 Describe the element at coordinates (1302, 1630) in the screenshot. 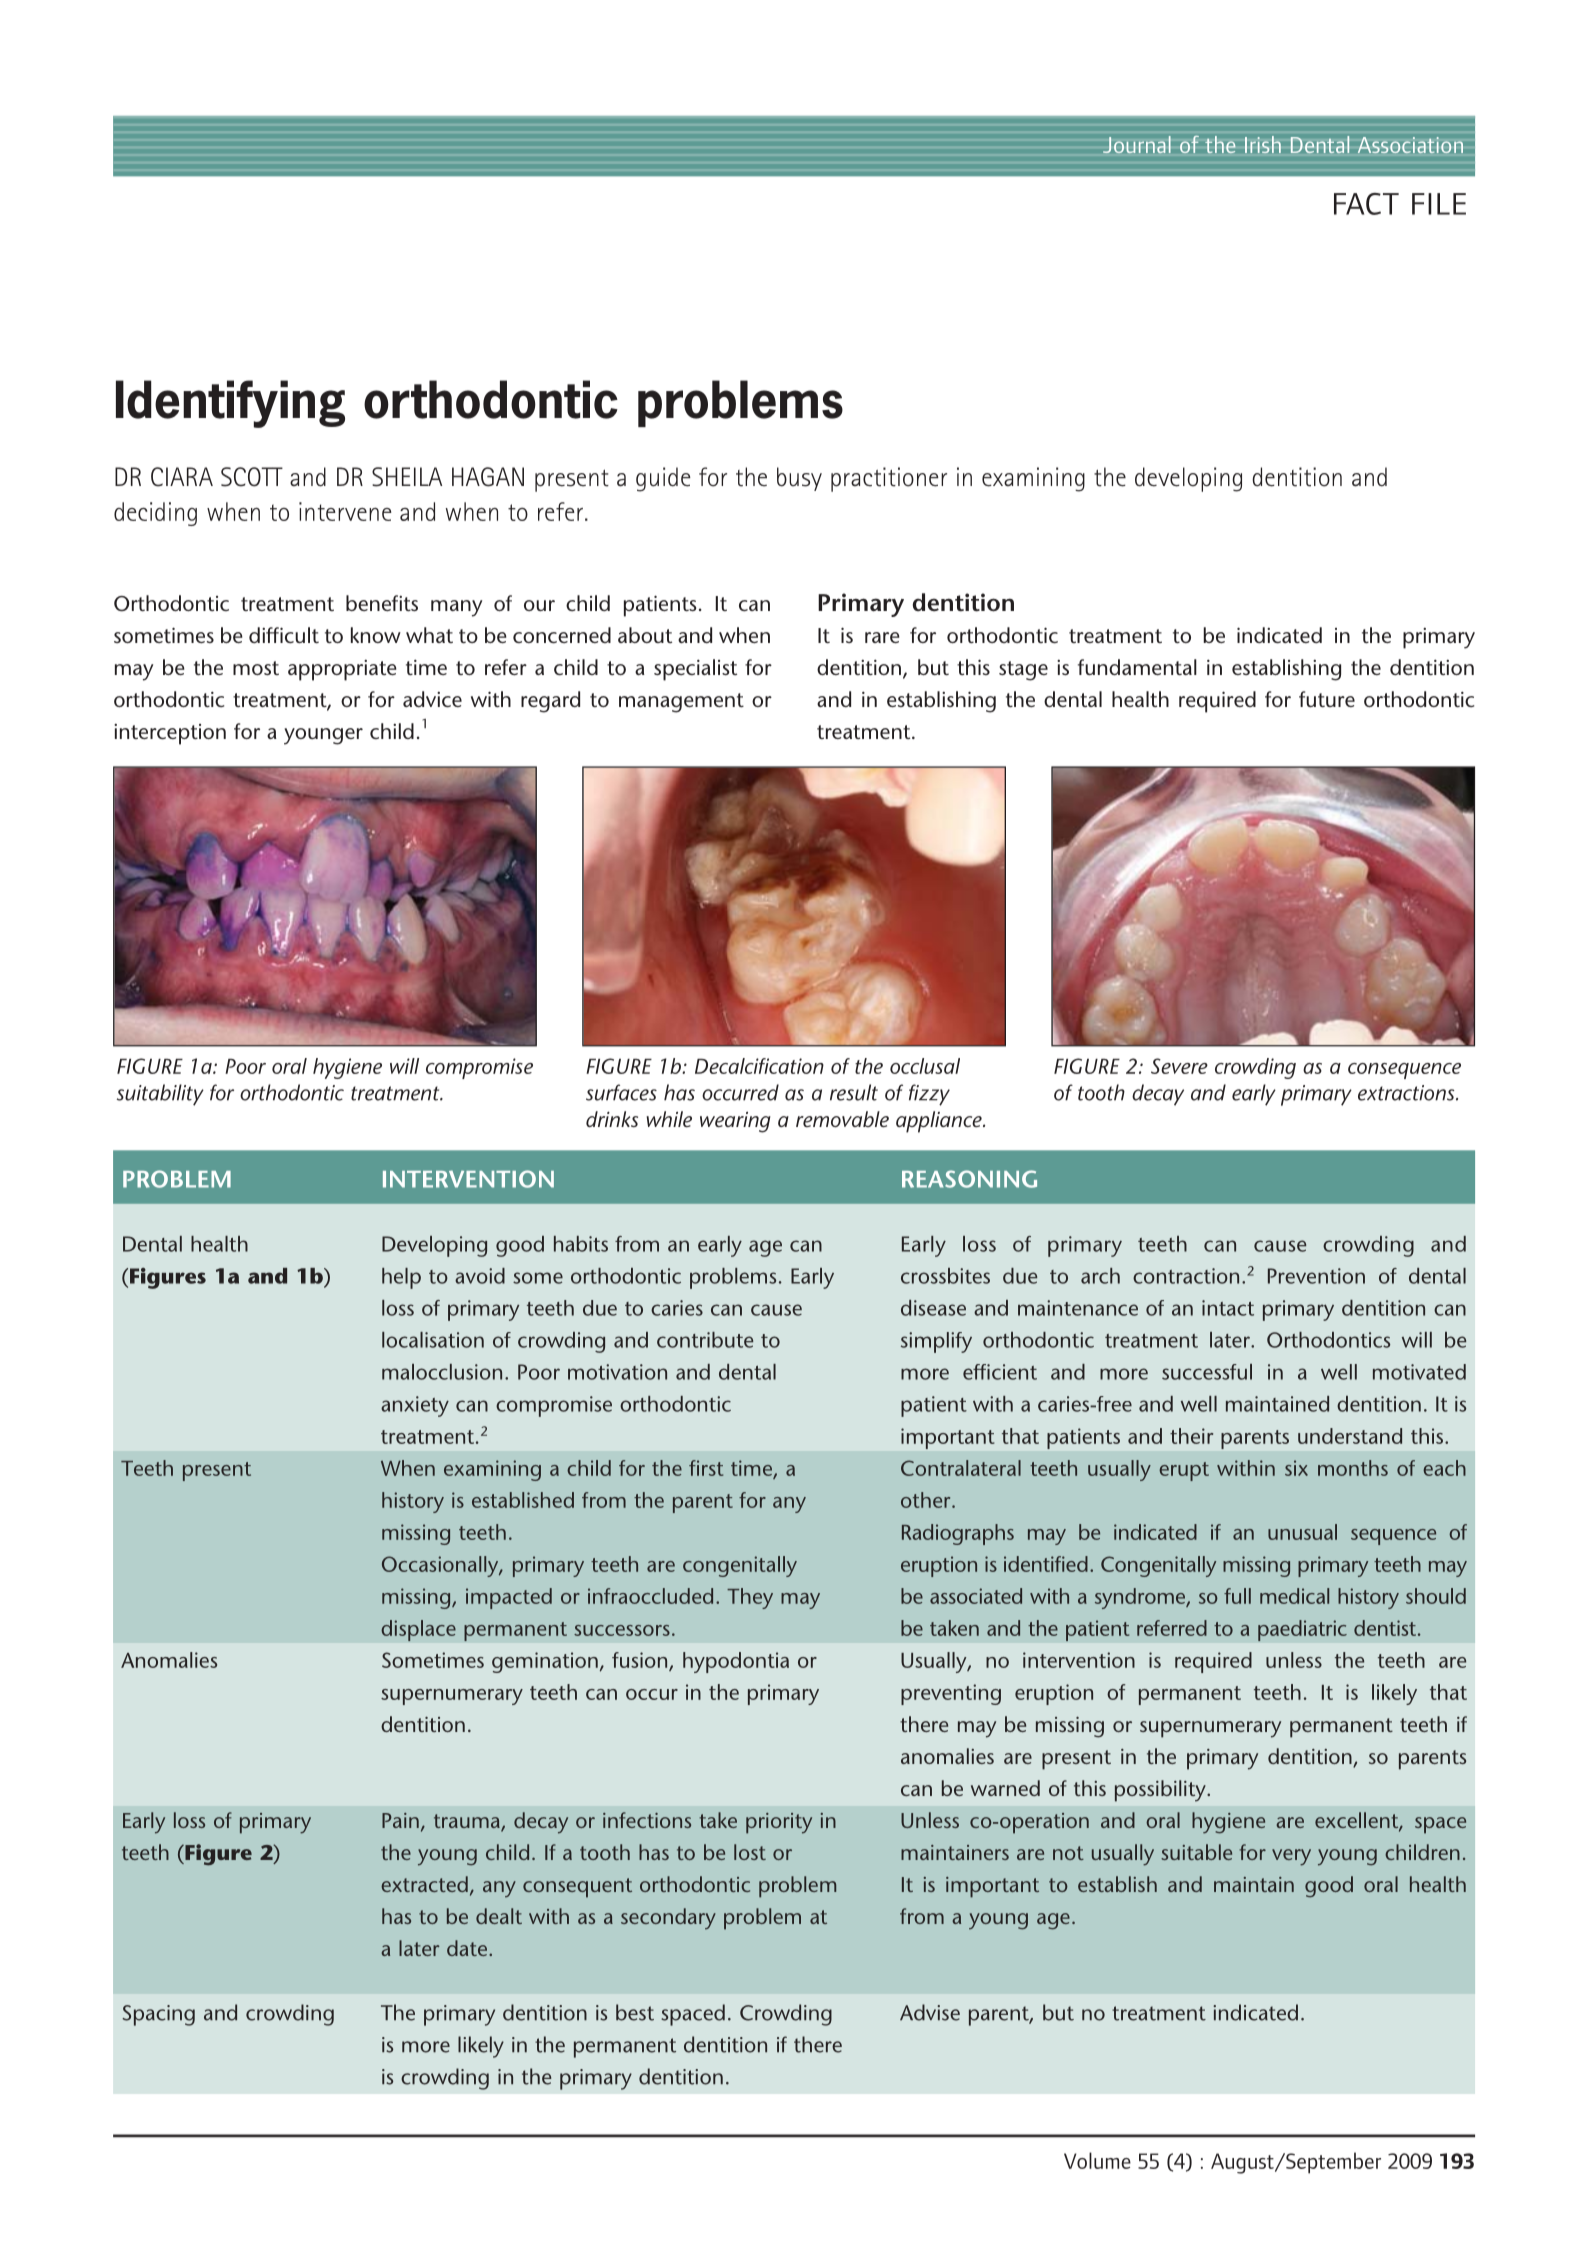

I see `paediatric` at that location.
